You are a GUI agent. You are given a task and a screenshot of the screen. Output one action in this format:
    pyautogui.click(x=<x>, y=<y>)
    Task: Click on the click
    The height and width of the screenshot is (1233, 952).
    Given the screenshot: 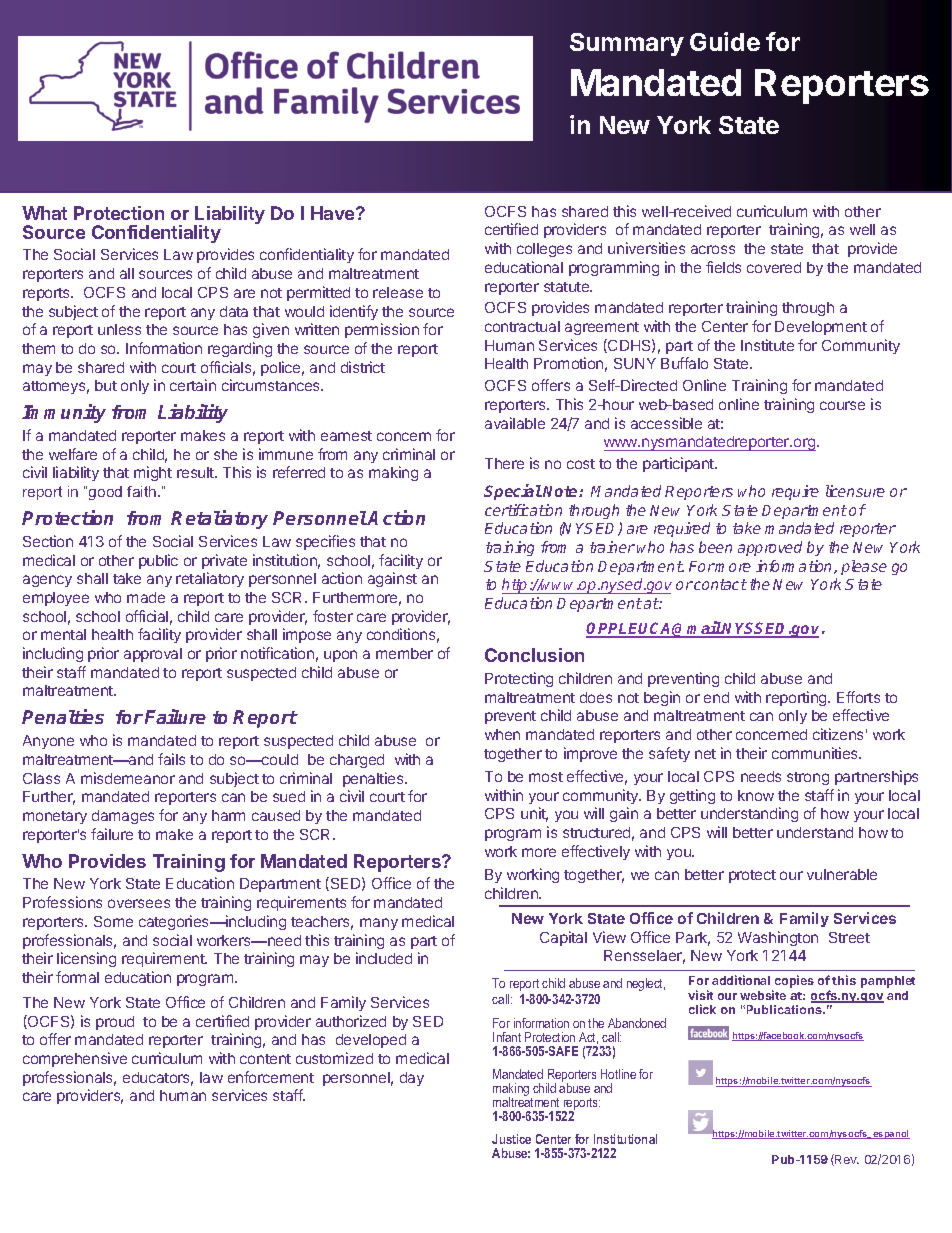 What is the action you would take?
    pyautogui.click(x=702, y=1009)
